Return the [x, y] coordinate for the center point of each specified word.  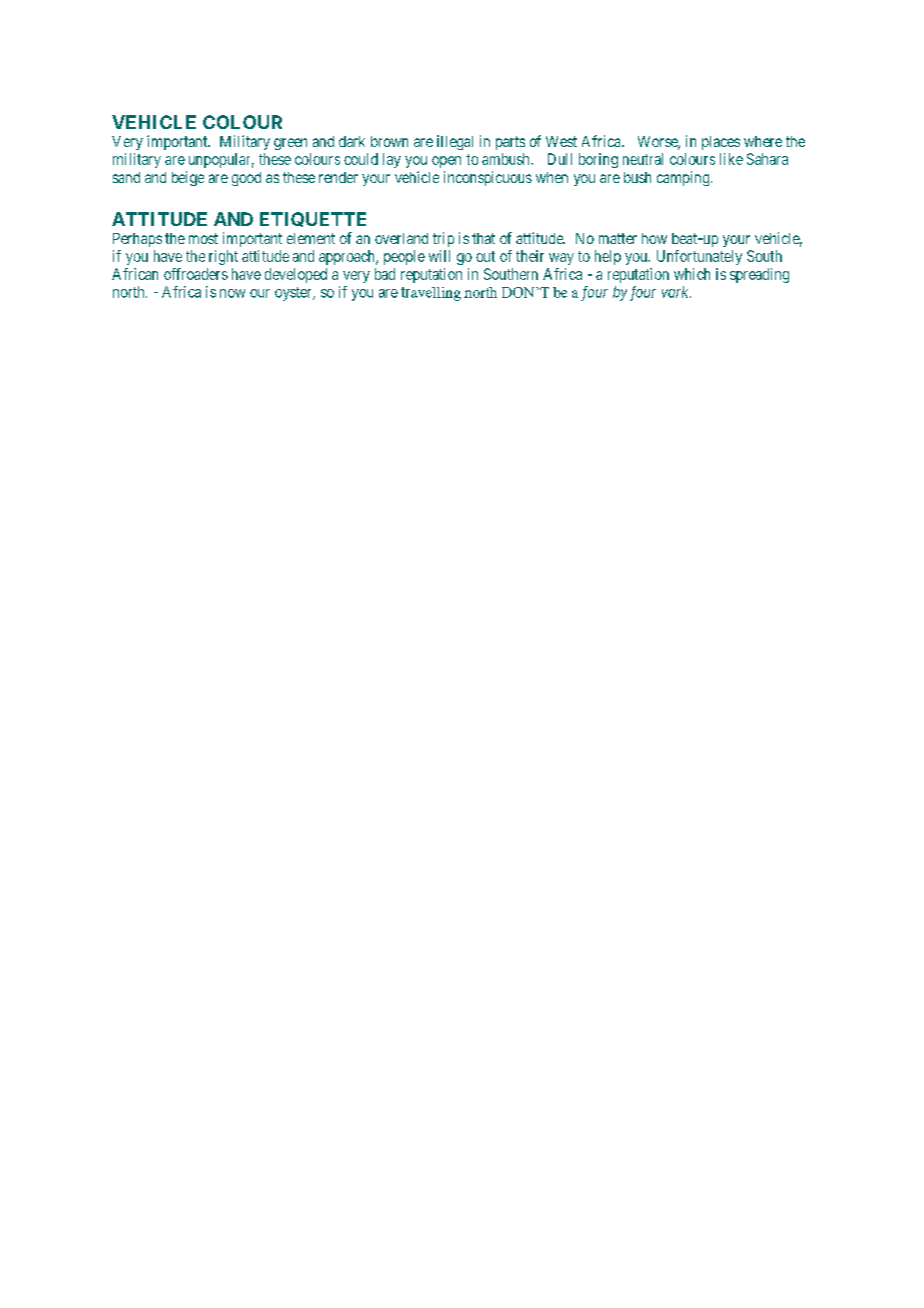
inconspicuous [488, 178]
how [654, 238]
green [290, 144]
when [552, 177]
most [203, 238]
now [232, 293]
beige [188, 178]
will [439, 256]
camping [684, 178]
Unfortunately [699, 257]
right [223, 257]
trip [443, 239]
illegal [455, 142]
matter [618, 238]
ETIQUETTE [313, 219]
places [721, 143]
